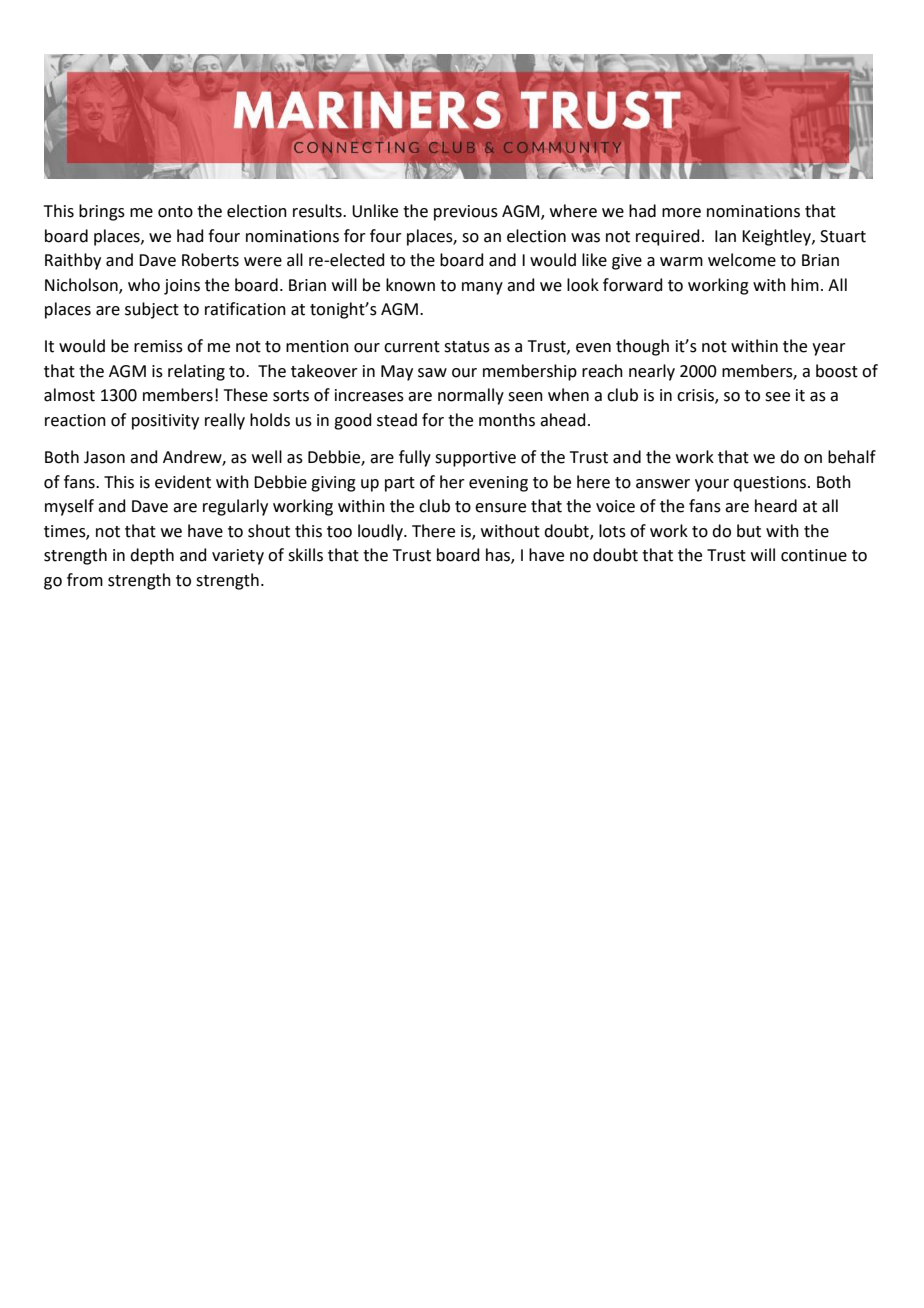 The height and width of the page is (1308, 924). I want to click on crisis, so click(696, 396).
